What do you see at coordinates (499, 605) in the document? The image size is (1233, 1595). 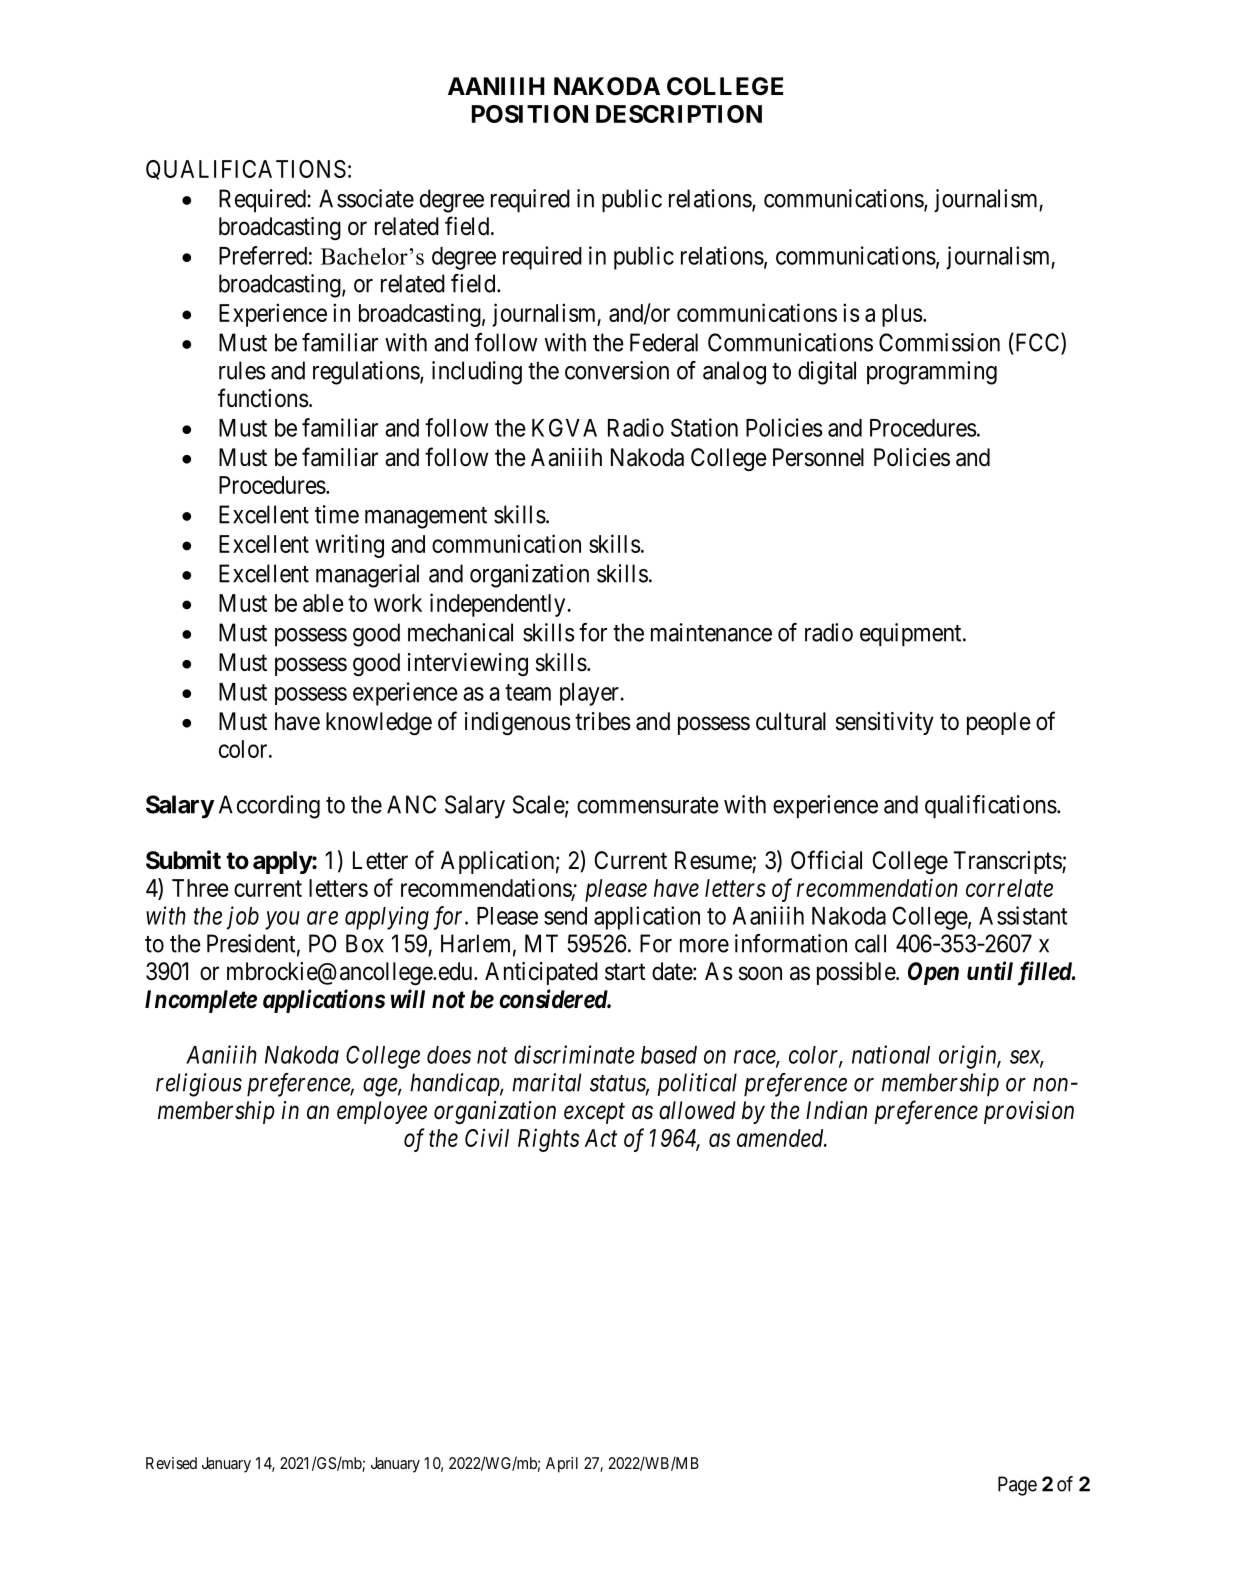 I see `independently` at bounding box center [499, 605].
